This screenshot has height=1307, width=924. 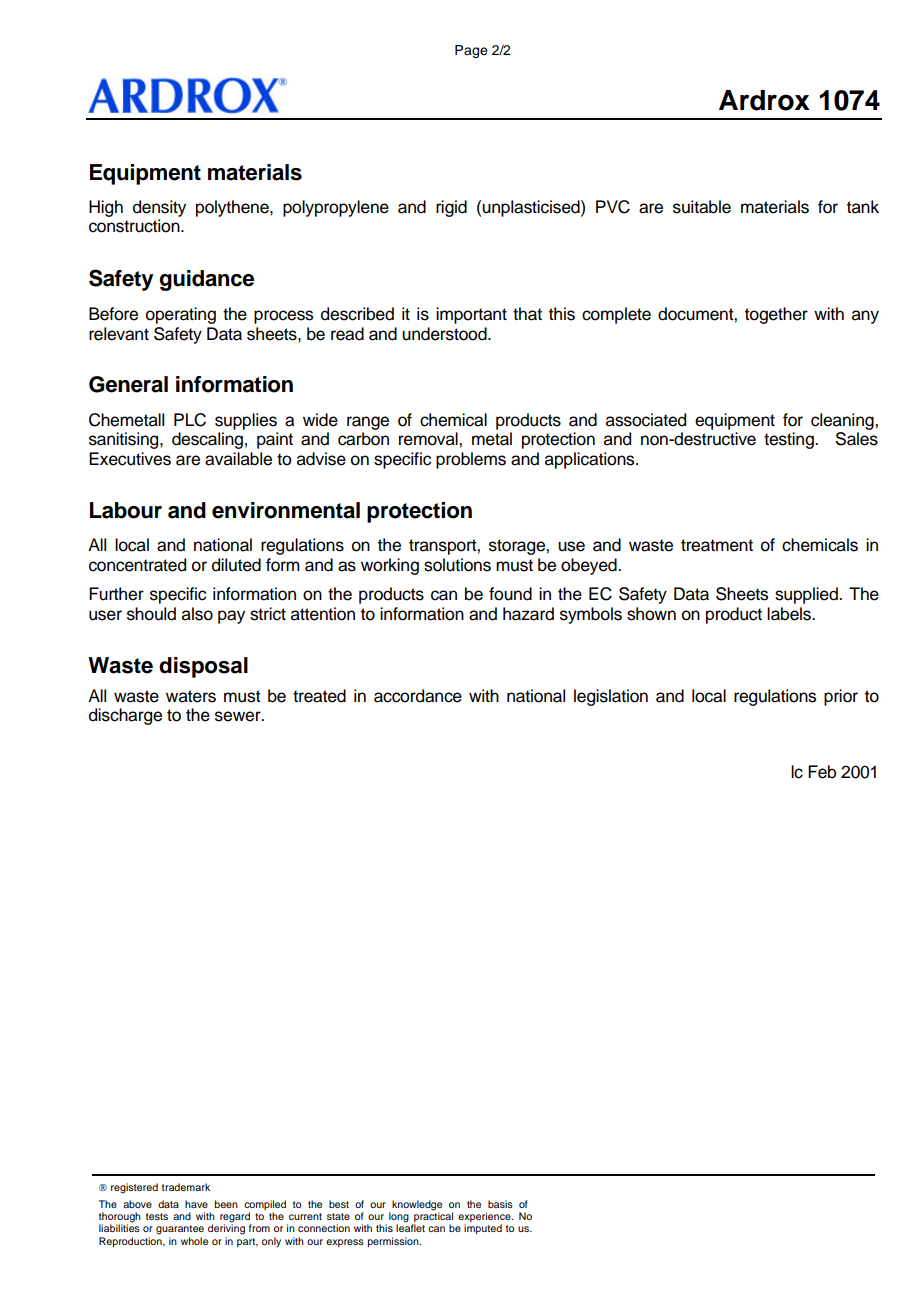 What do you see at coordinates (471, 460) in the screenshot?
I see `problems` at bounding box center [471, 460].
